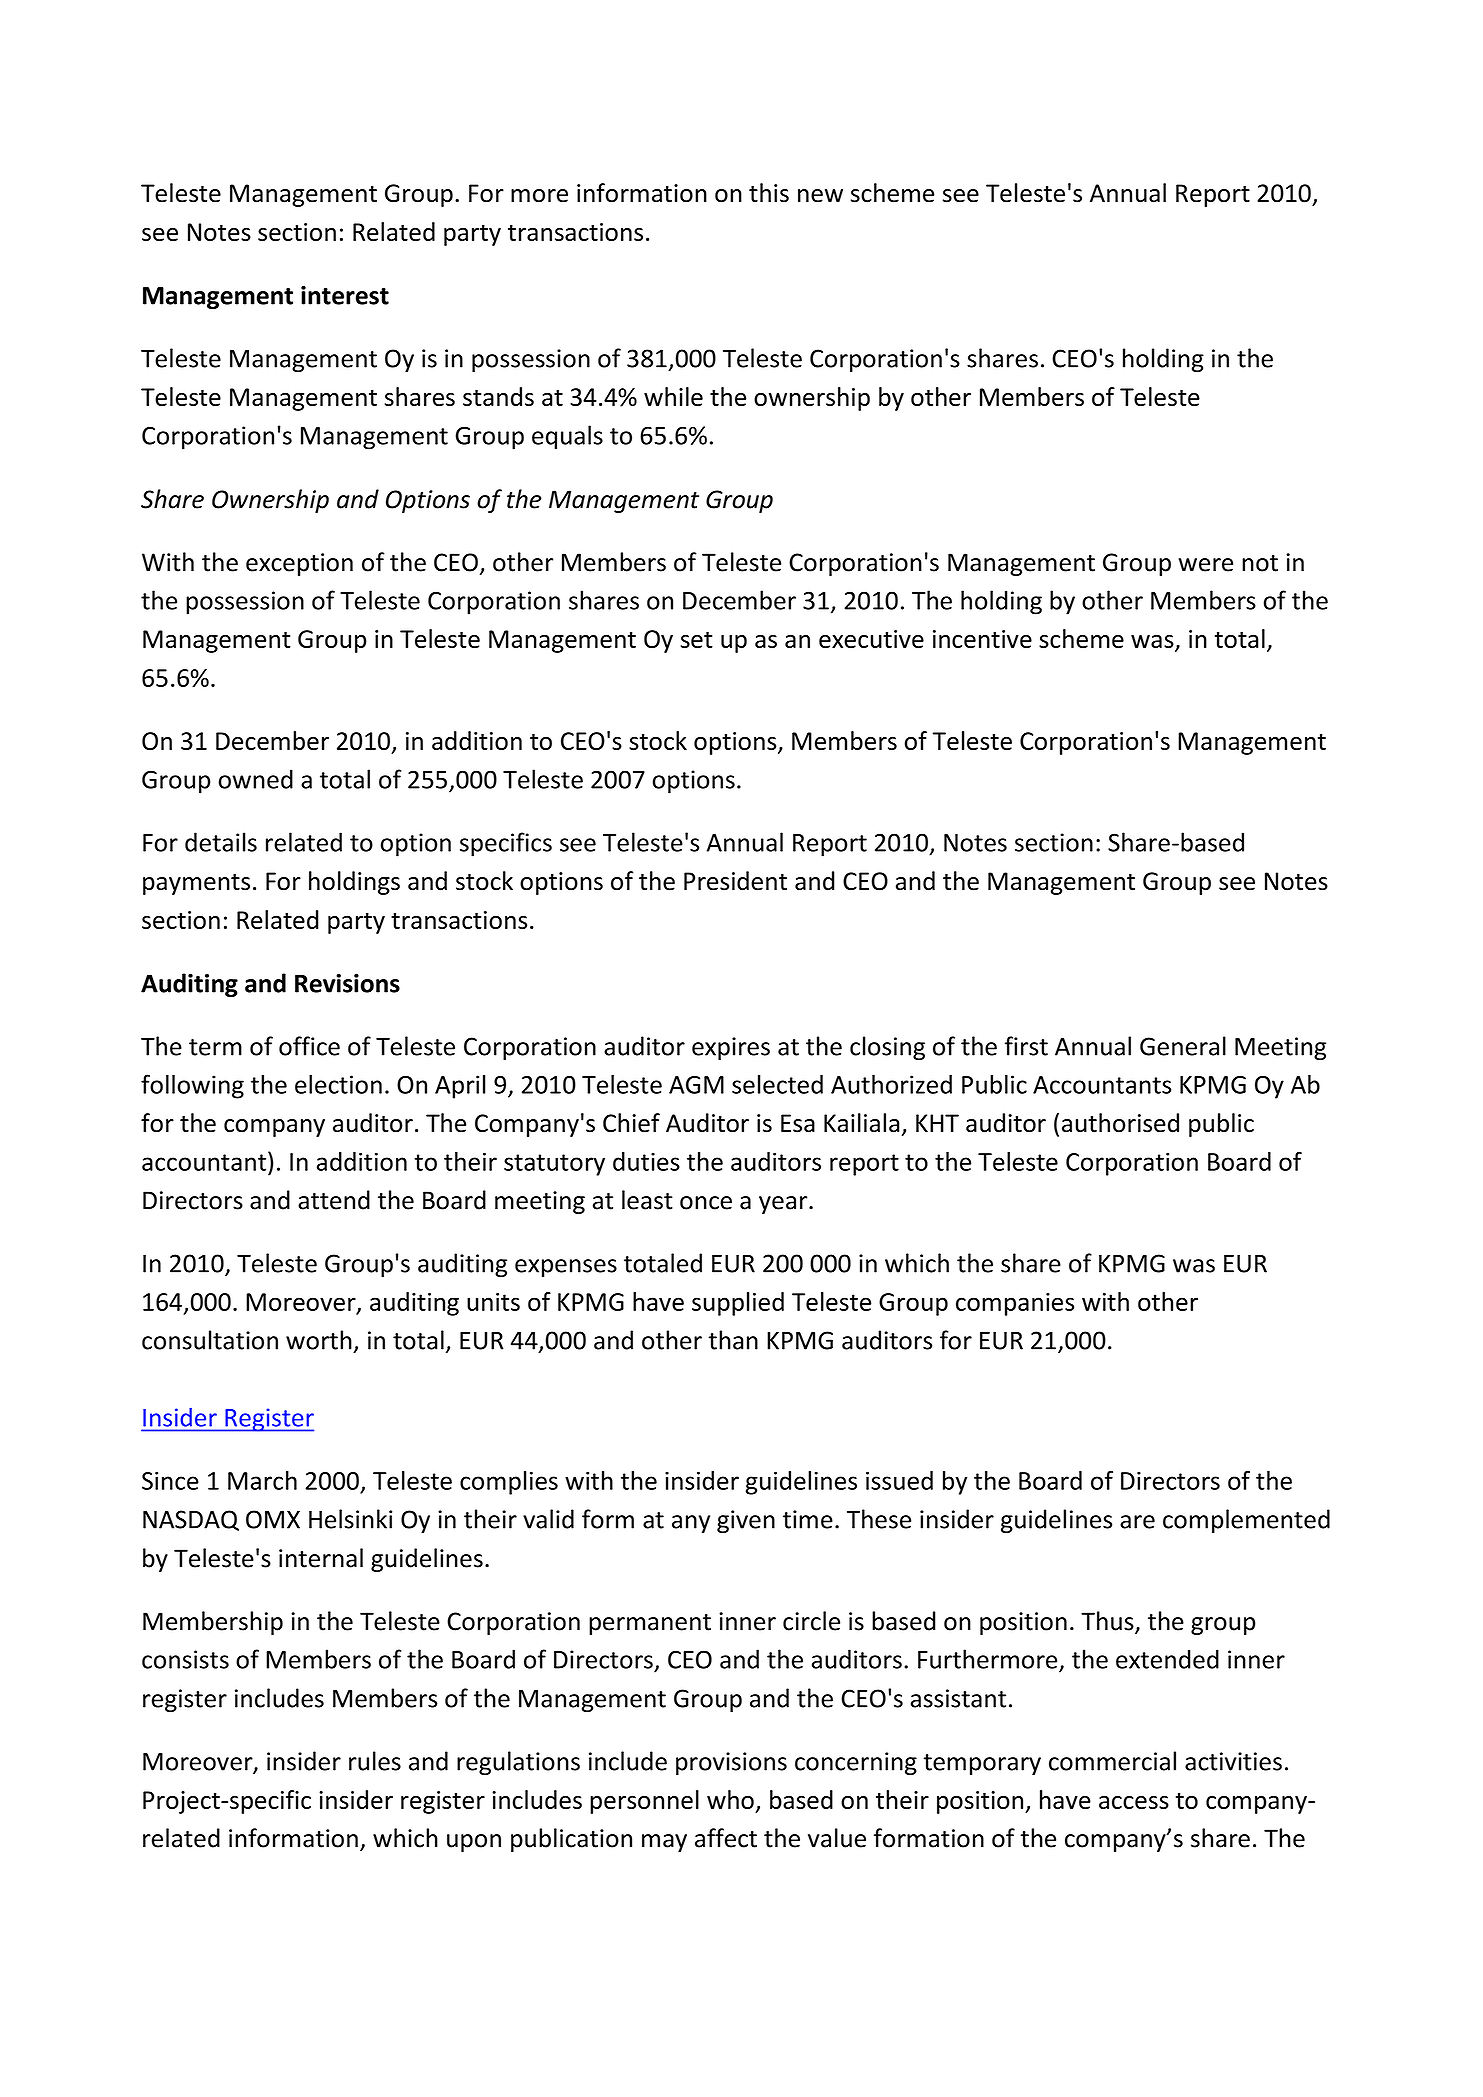 The width and height of the image is (1483, 2097). What do you see at coordinates (820, 196) in the image?
I see `new` at bounding box center [820, 196].
